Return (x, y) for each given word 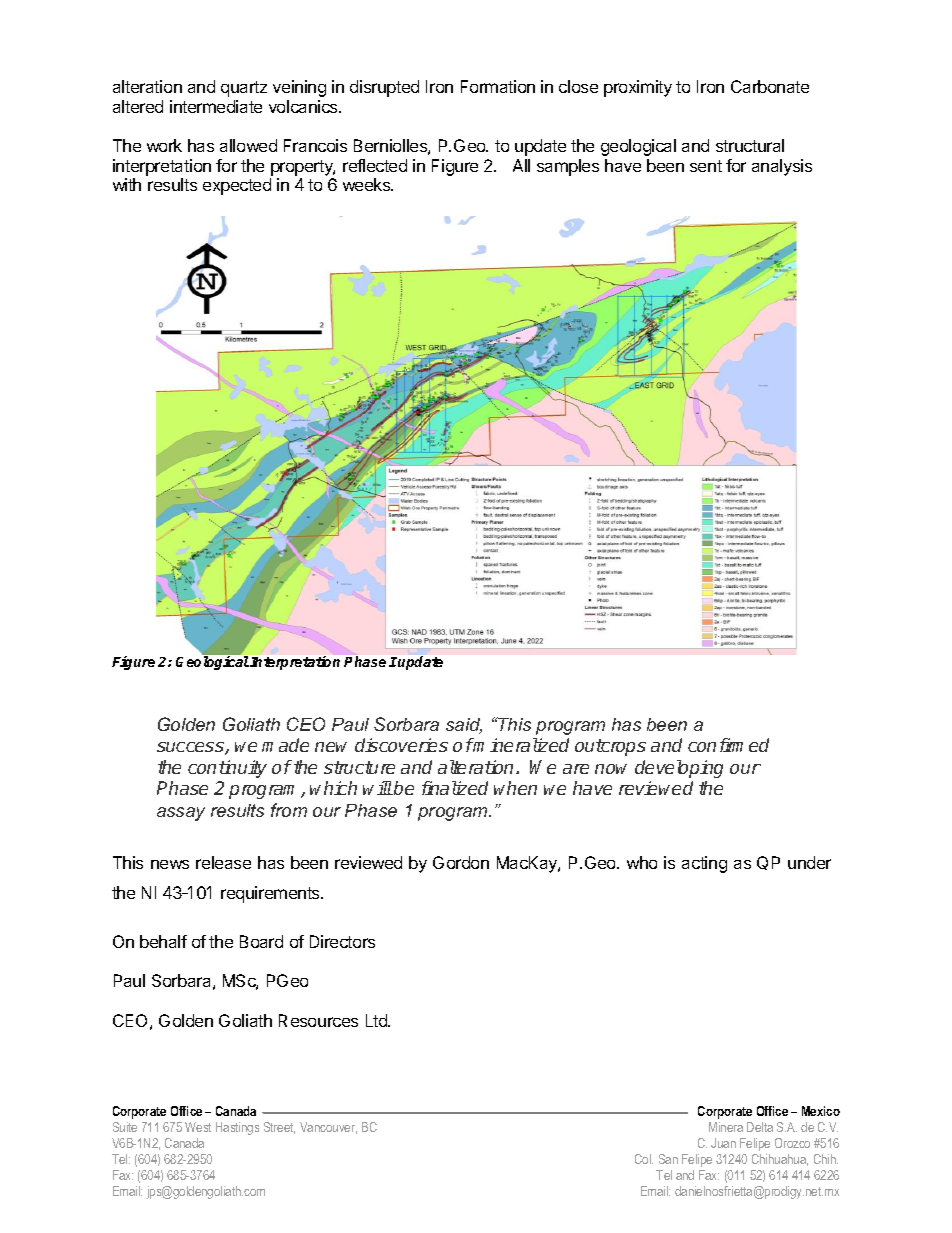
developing (679, 769)
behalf (163, 941)
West (198, 1127)
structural (750, 145)
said (464, 726)
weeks (368, 184)
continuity (227, 769)
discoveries (401, 745)
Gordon (461, 862)
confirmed (728, 745)
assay (181, 814)
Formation (498, 86)
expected (237, 186)
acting (704, 864)
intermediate (216, 106)
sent (706, 166)
